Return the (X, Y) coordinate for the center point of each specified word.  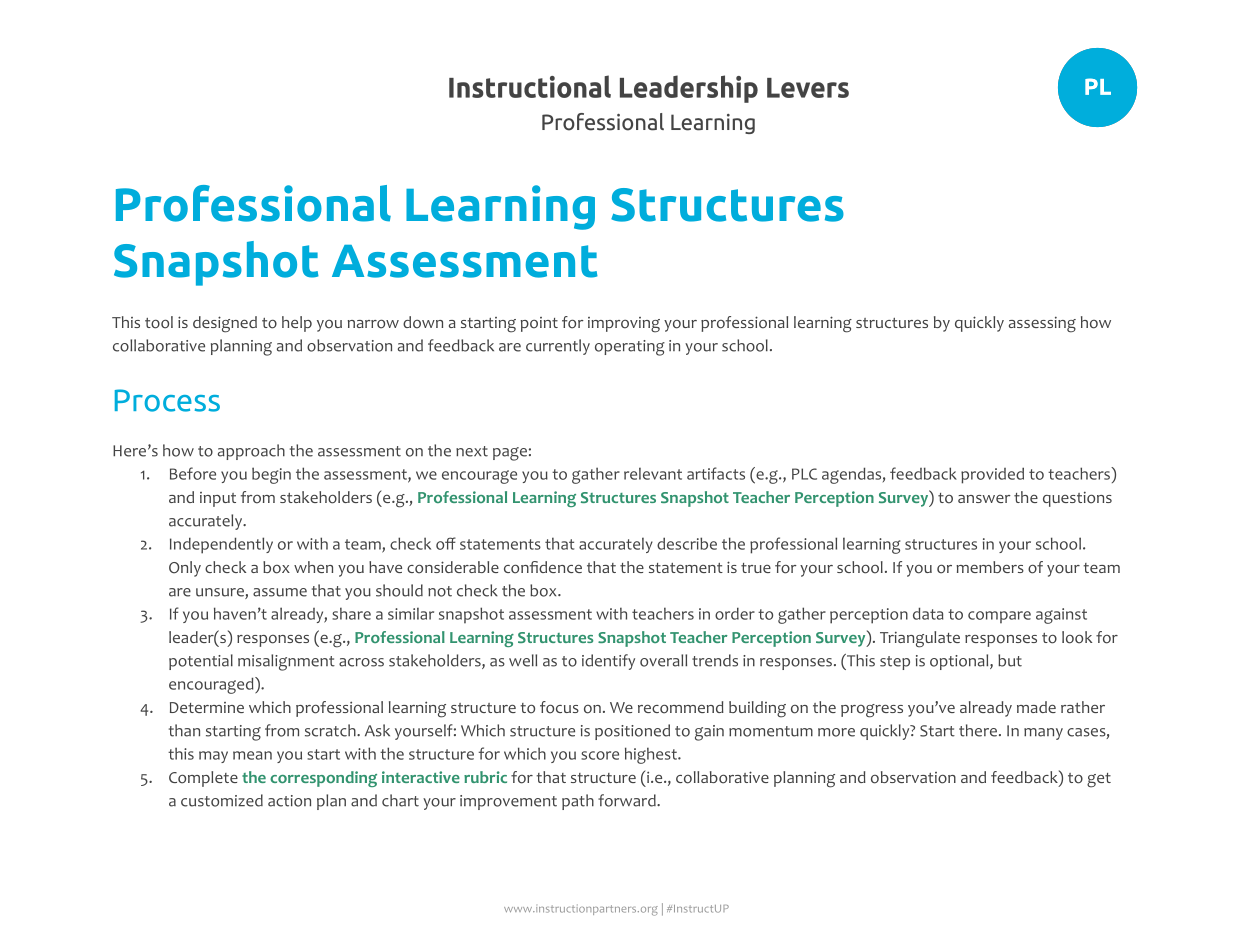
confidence (543, 567)
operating (630, 348)
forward (628, 800)
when (313, 567)
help (297, 324)
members (990, 567)
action (289, 801)
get (1099, 780)
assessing (1042, 325)
